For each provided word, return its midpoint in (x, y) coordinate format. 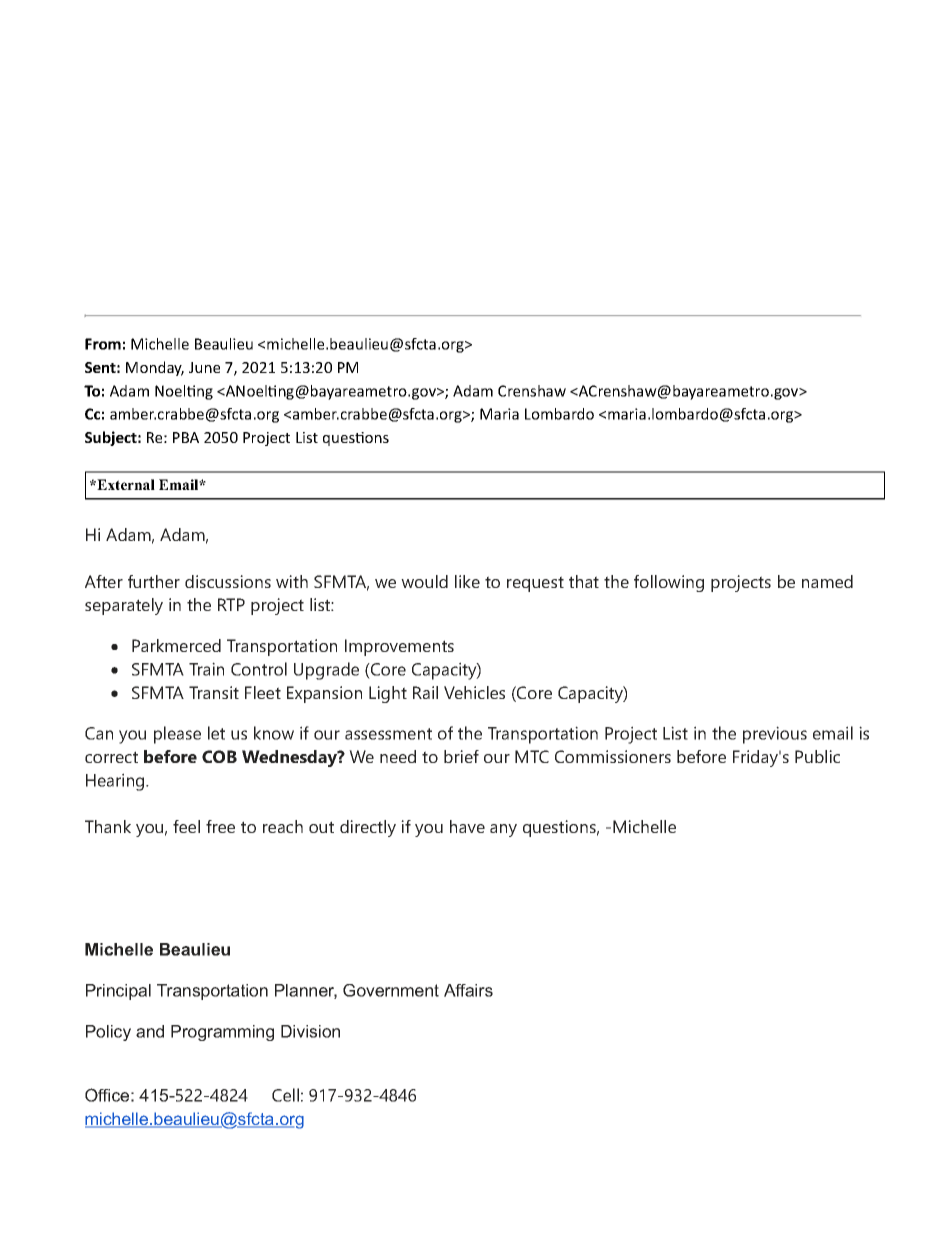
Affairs (468, 990)
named (827, 581)
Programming (222, 1033)
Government (391, 990)
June (204, 367)
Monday (155, 368)
